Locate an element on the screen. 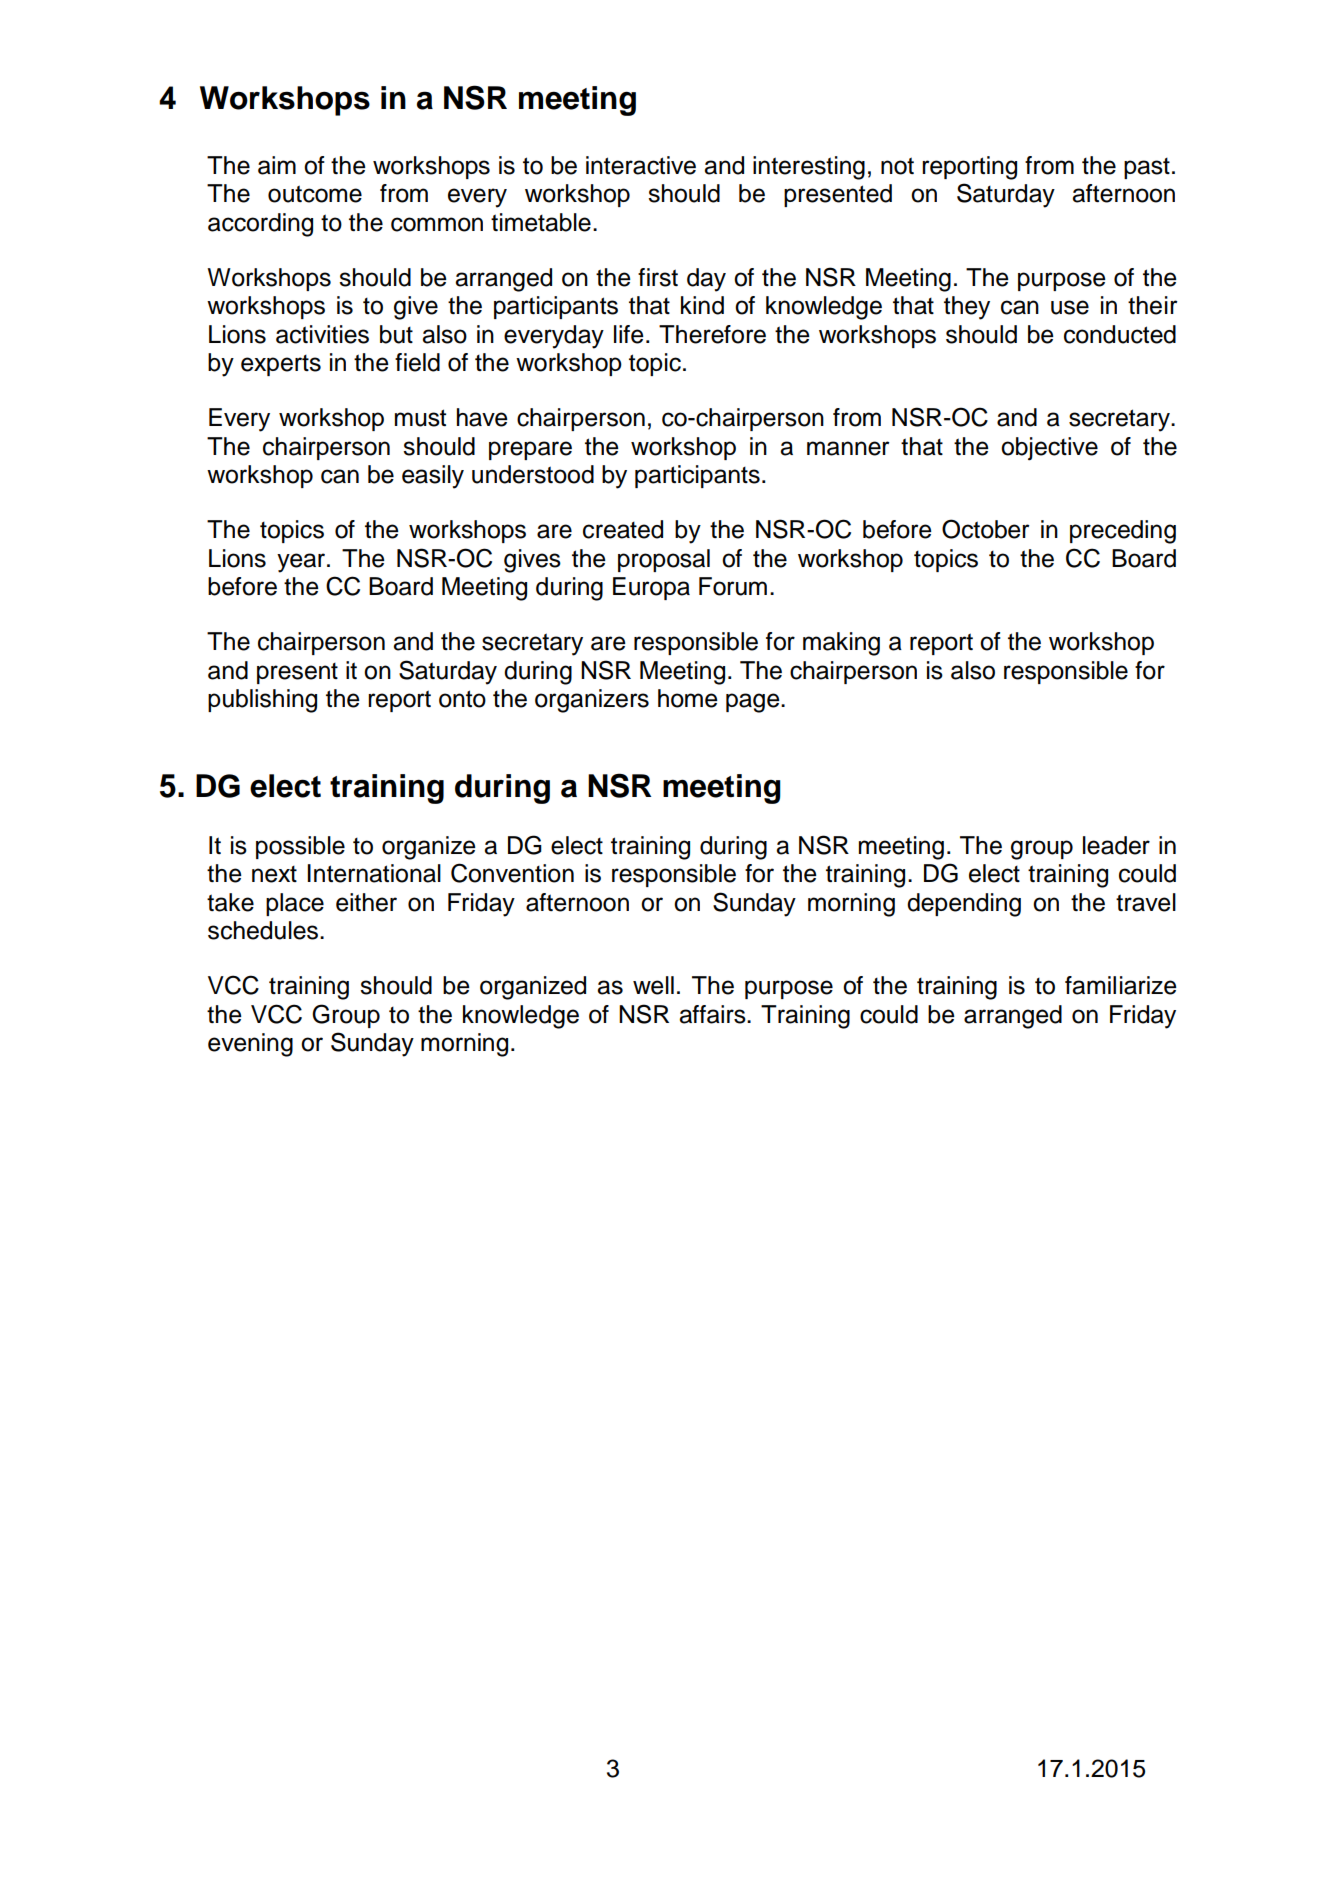 The width and height of the screenshot is (1336, 1889). year is located at coordinates (302, 563).
